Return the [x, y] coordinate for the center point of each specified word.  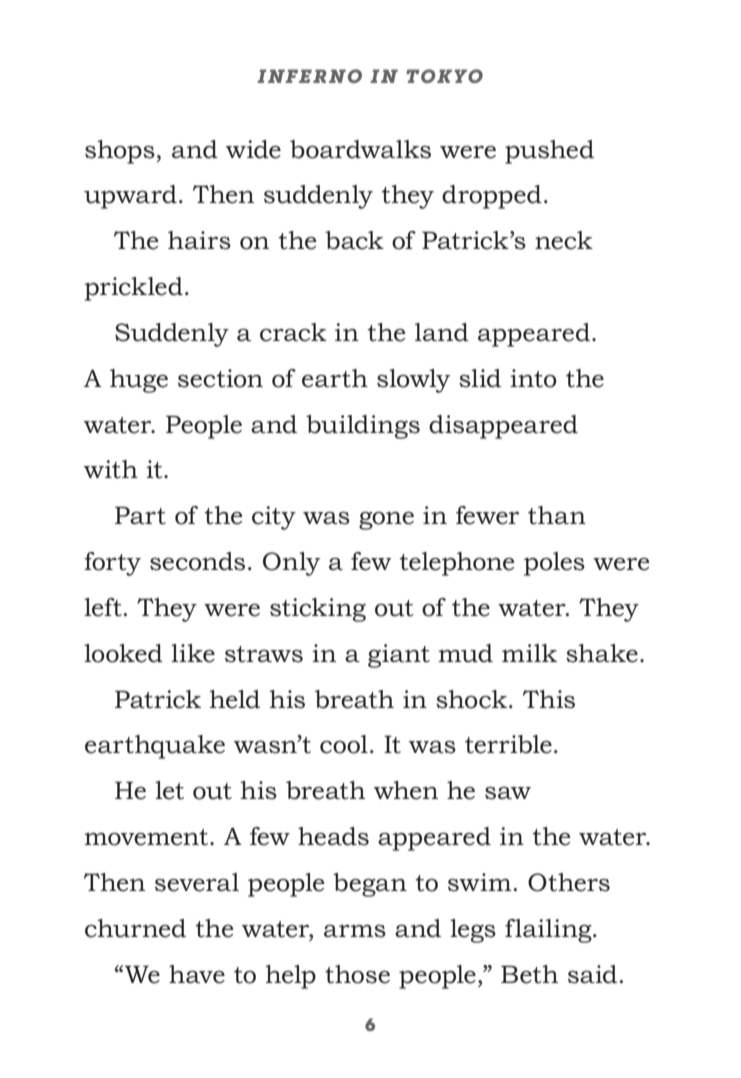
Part [140, 515]
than [557, 515]
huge [139, 381]
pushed [549, 152]
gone [386, 521]
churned [135, 928]
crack [293, 332]
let [169, 790]
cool [344, 744]
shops [120, 152]
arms [355, 931]
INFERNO [309, 76]
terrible [508, 744]
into [533, 378]
